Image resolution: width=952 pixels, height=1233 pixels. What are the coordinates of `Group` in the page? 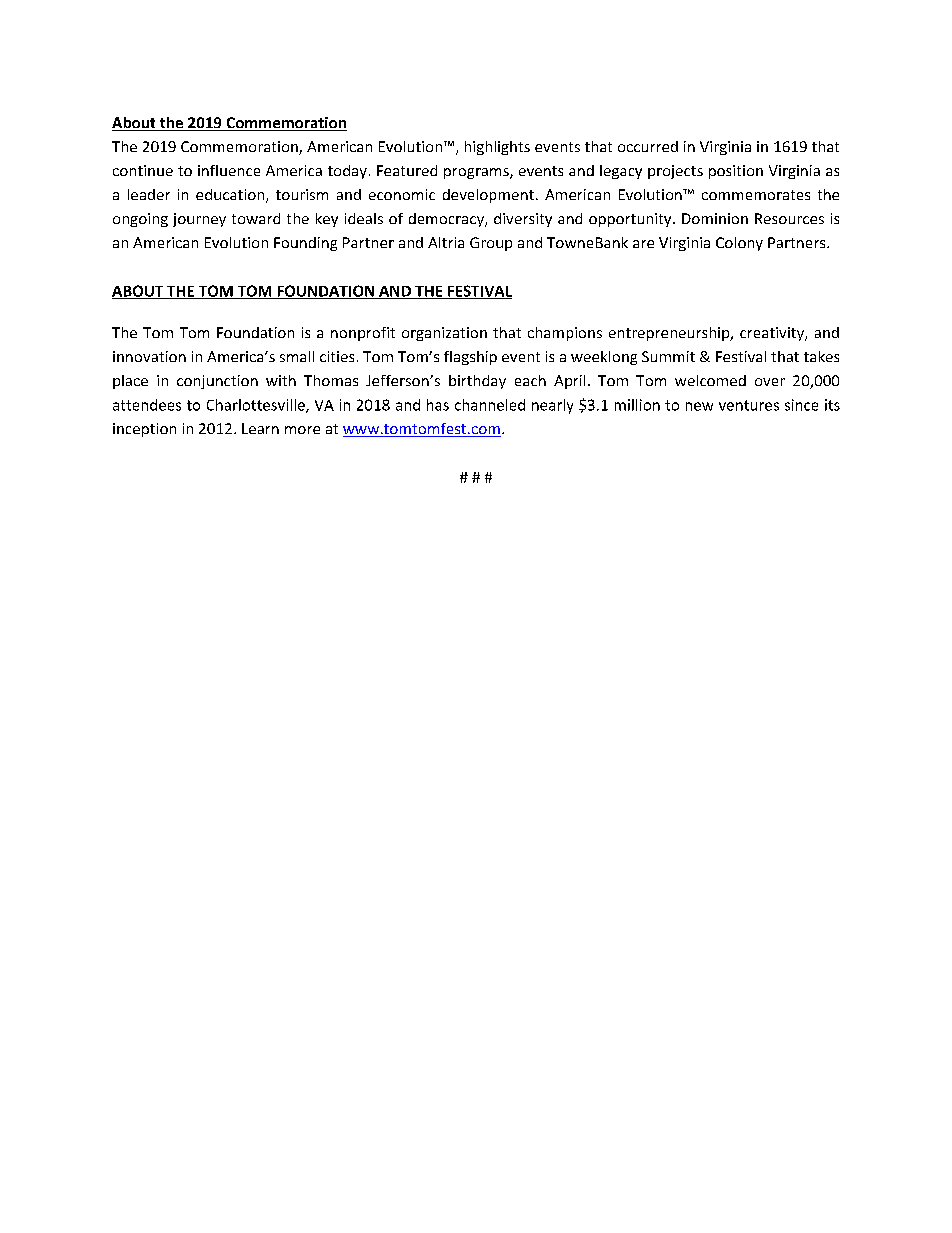 It's located at (491, 244).
